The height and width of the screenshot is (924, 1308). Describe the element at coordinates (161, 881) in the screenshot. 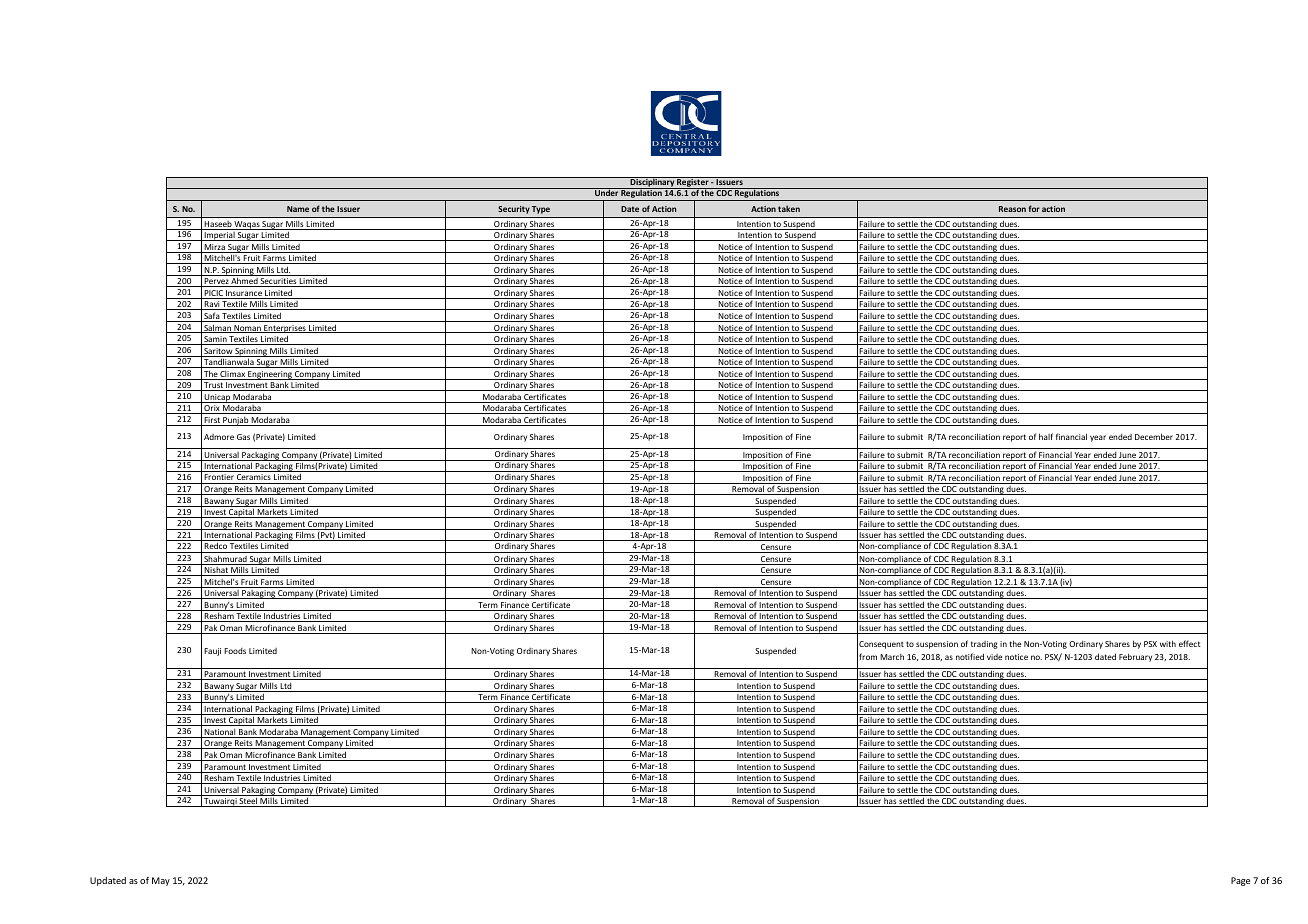

I see `May` at that location.
